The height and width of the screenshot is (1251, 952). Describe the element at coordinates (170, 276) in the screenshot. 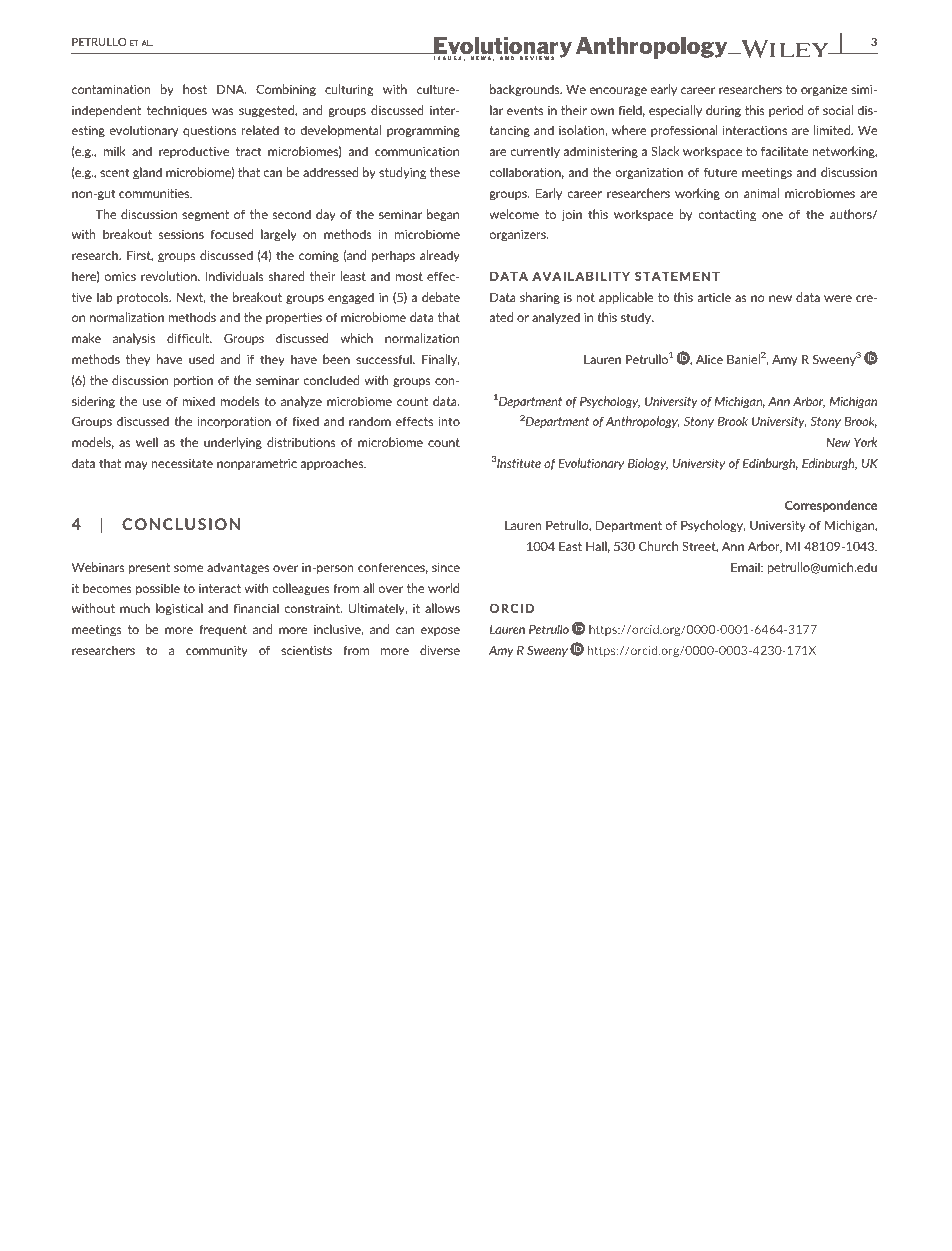

I see `revolution` at that location.
